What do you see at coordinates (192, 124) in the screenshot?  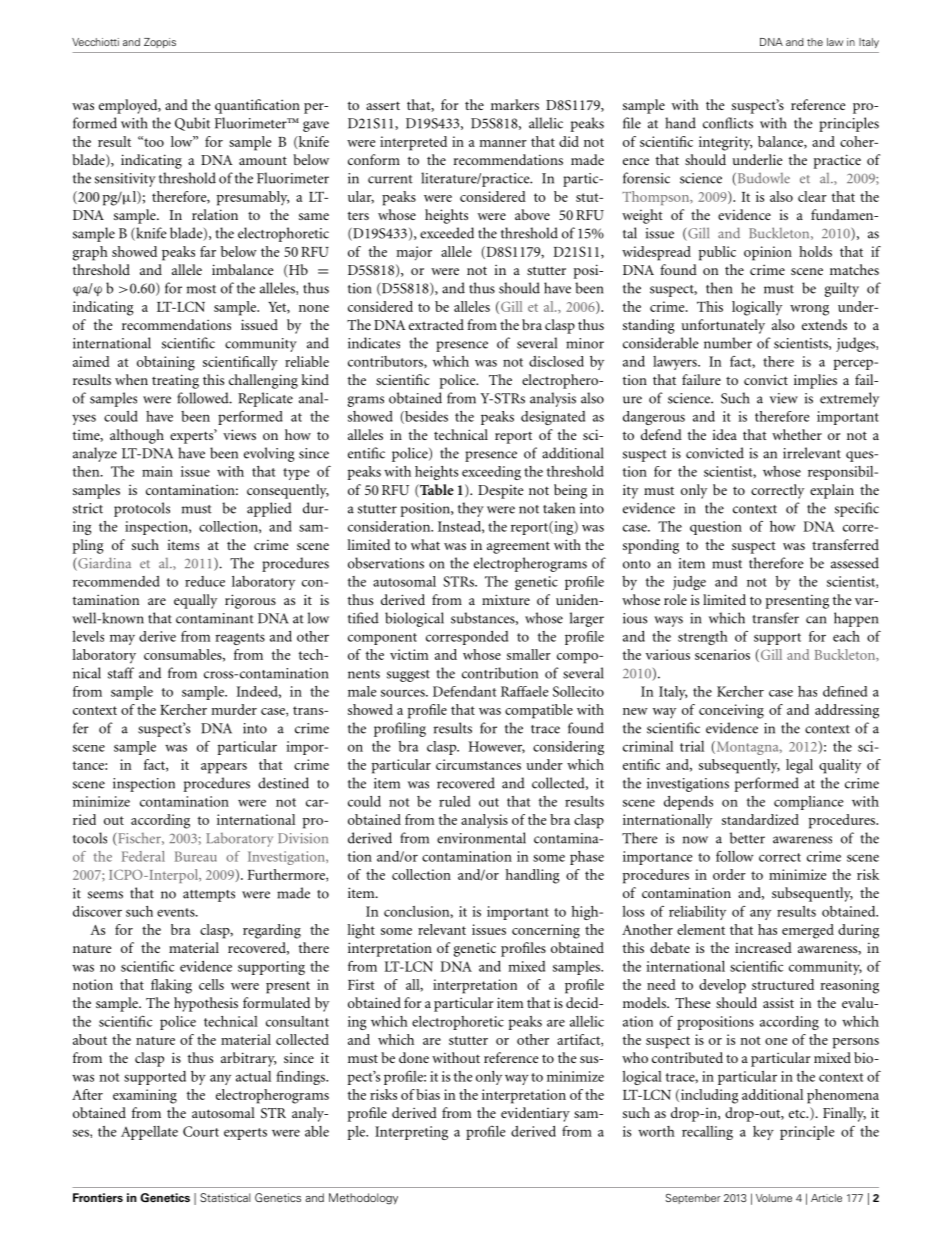 I see `Qubit` at bounding box center [192, 124].
